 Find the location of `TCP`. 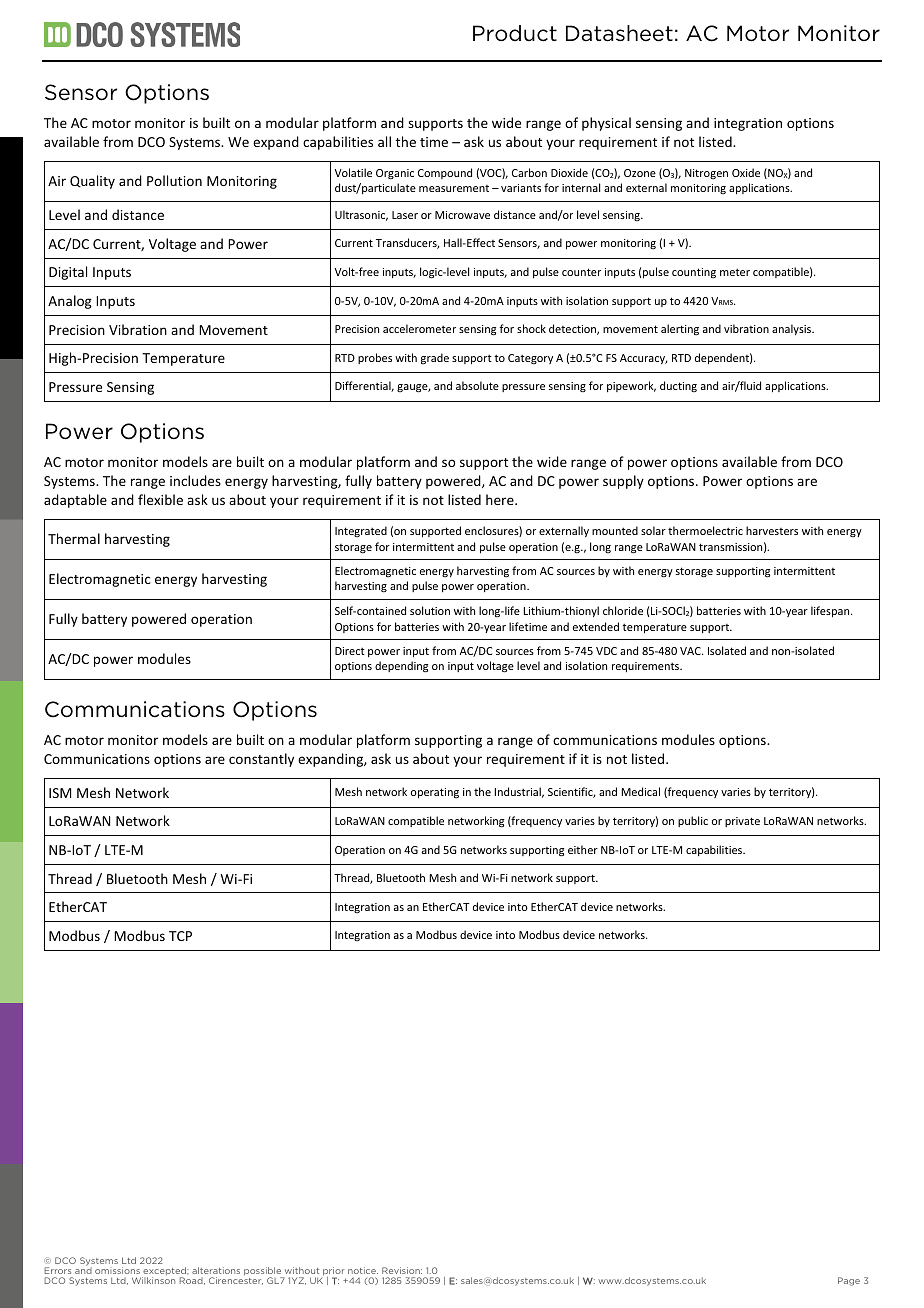

TCP is located at coordinates (180, 936).
